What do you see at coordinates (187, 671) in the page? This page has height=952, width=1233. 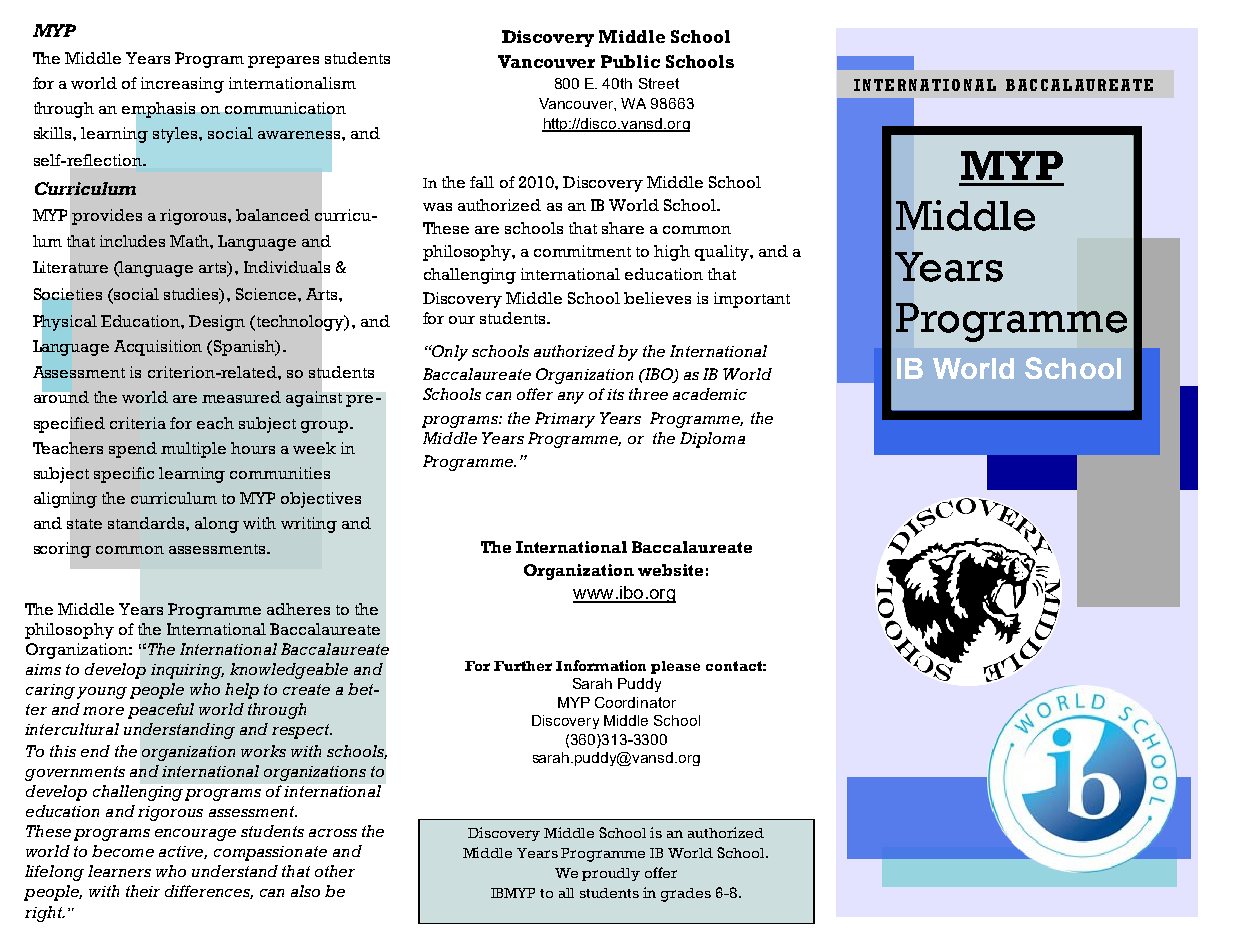 I see `inquiring` at bounding box center [187, 671].
